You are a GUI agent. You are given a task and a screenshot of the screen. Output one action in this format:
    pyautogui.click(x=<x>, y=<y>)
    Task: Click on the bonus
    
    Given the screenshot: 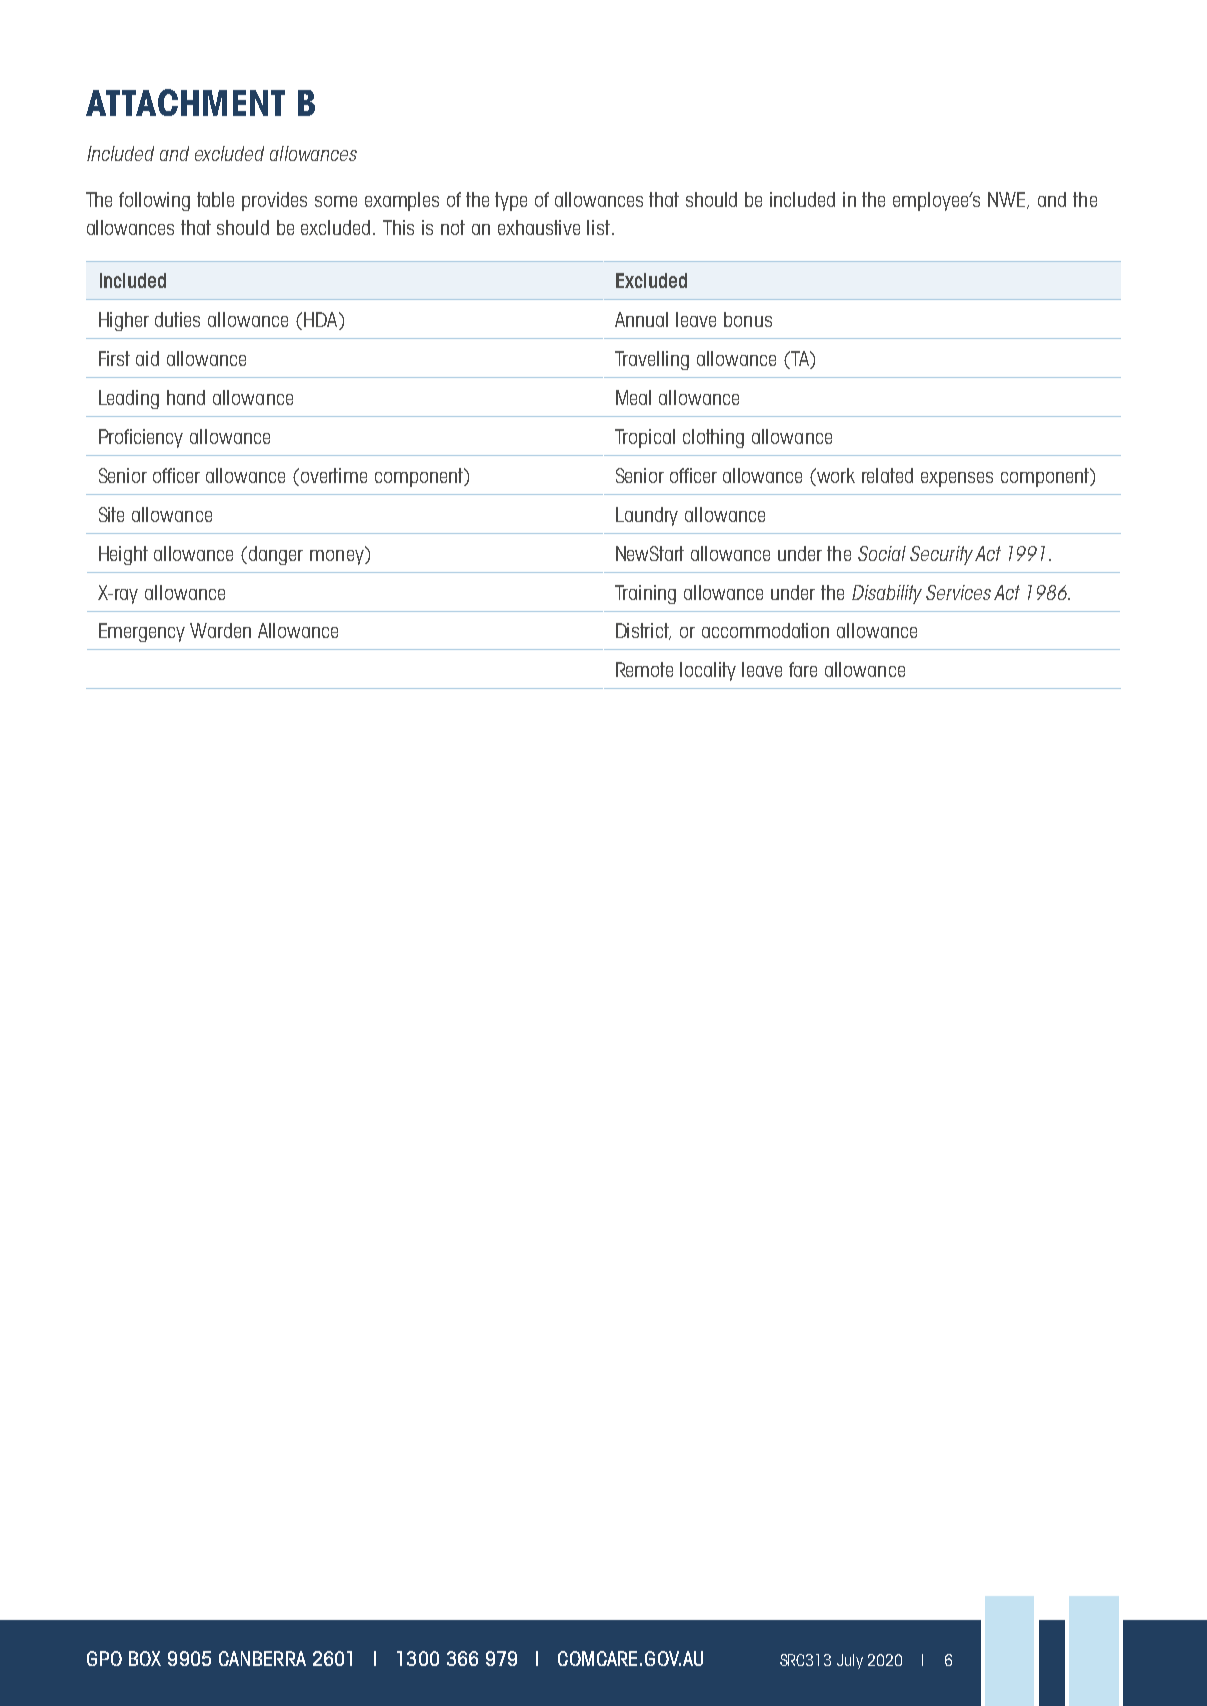 What is the action you would take?
    pyautogui.click(x=748, y=319)
